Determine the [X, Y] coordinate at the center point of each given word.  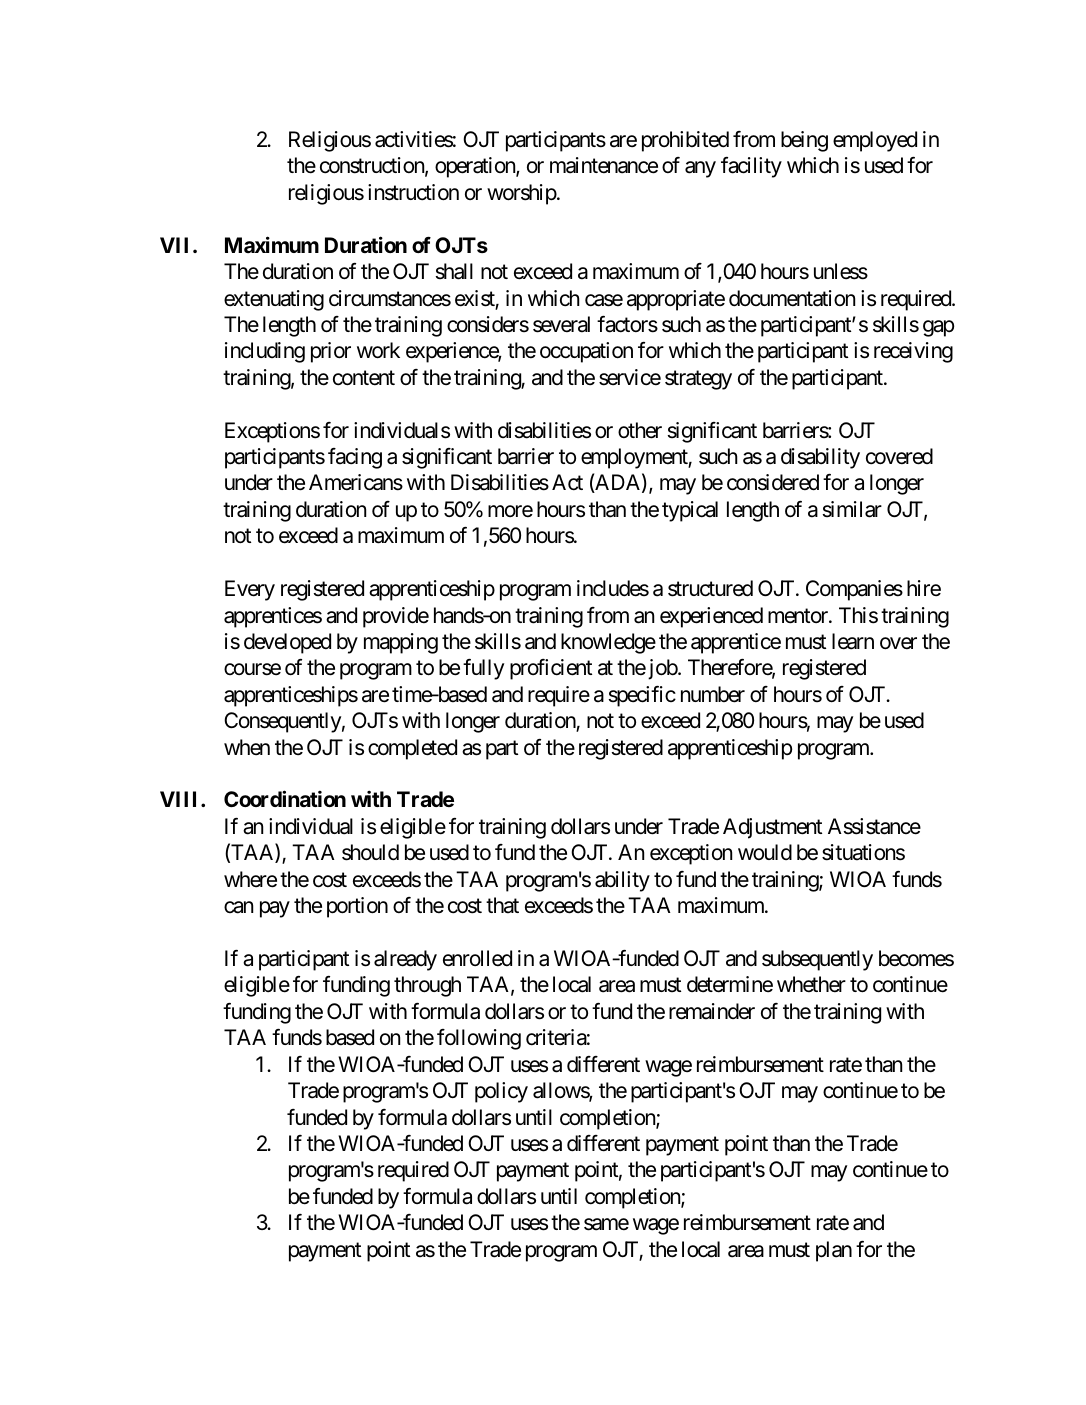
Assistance [874, 826]
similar [852, 509]
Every [250, 590]
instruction [413, 192]
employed [875, 141]
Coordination [285, 799]
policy [501, 1092]
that [502, 905]
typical [690, 511]
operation [476, 167]
